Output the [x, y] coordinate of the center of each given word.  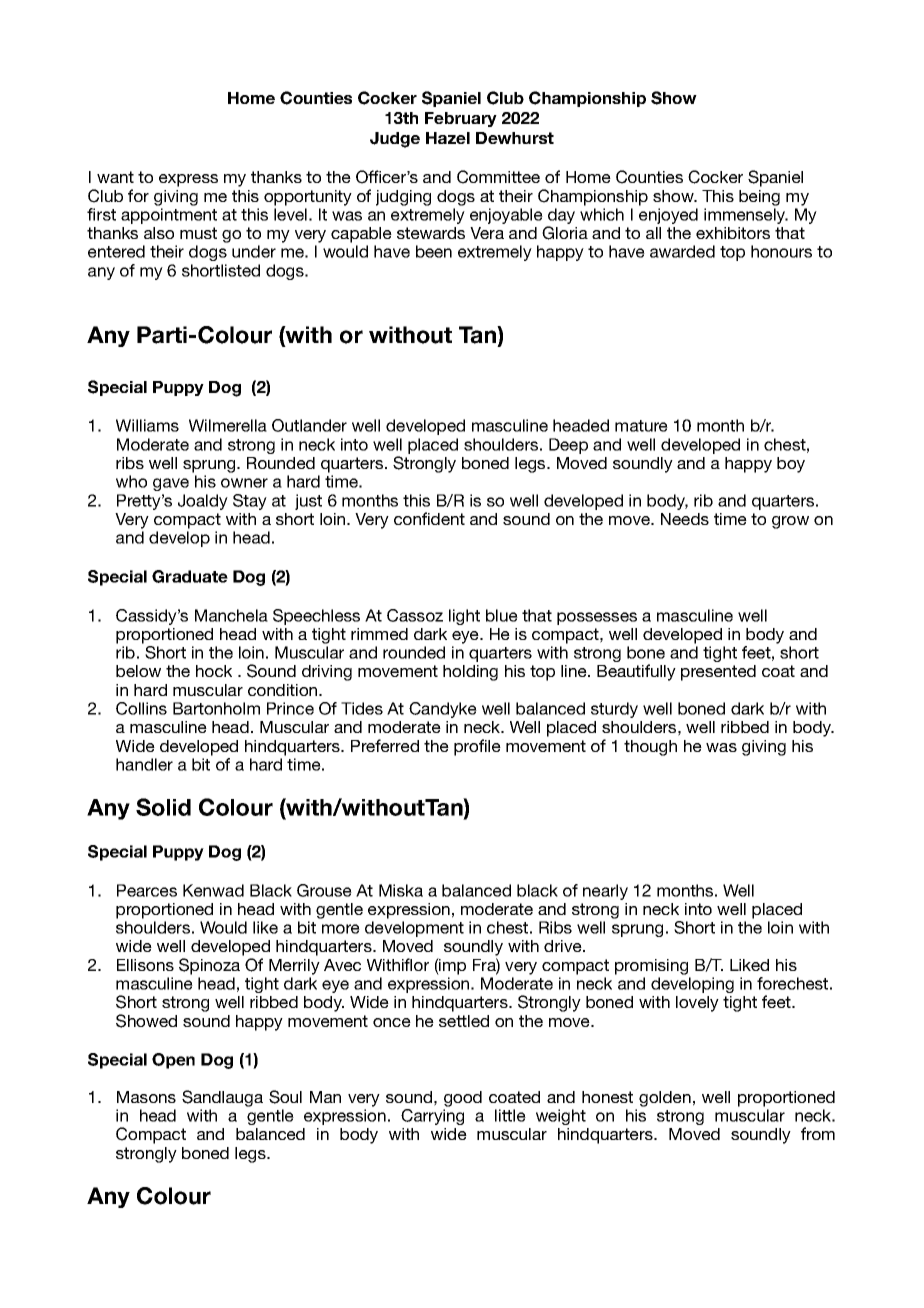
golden [665, 1099]
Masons [146, 1097]
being [759, 198]
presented [718, 673]
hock [214, 671]
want [115, 177]
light [464, 617]
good [463, 1099]
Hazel [448, 138]
